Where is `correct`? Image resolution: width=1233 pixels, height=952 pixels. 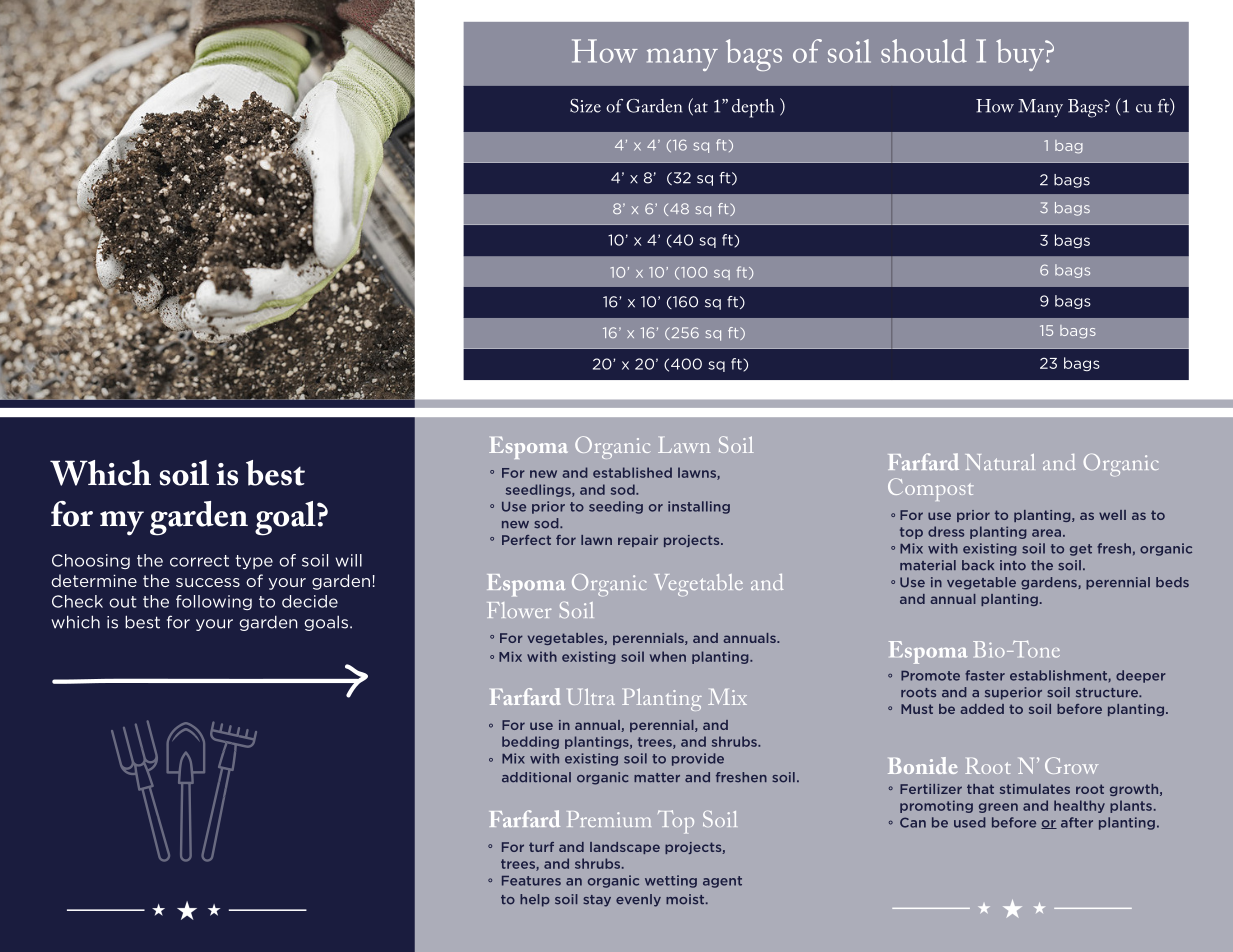 correct is located at coordinates (199, 561).
